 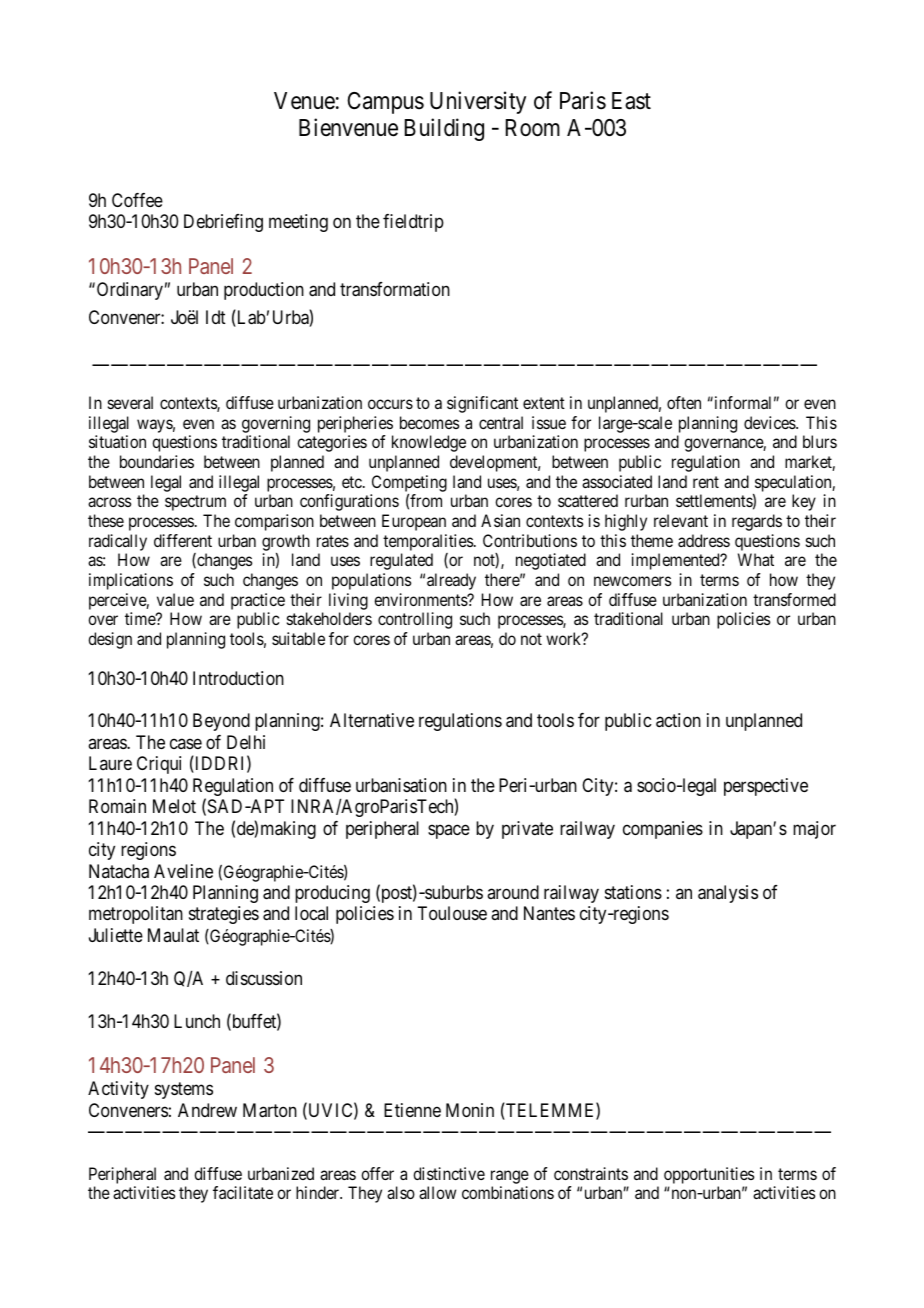 I want to click on significant, so click(x=482, y=404).
